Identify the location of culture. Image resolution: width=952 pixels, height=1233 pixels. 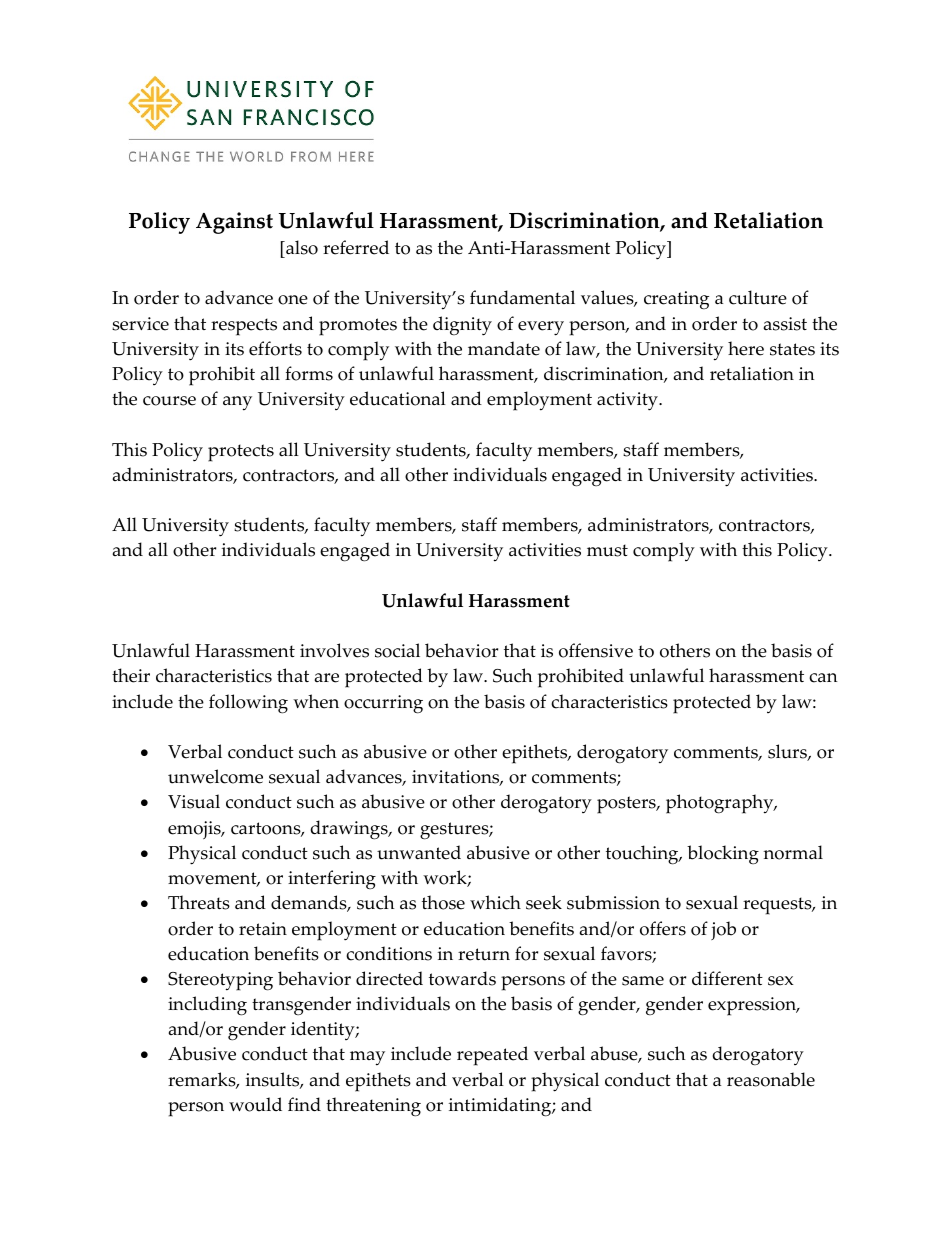
(758, 297).
